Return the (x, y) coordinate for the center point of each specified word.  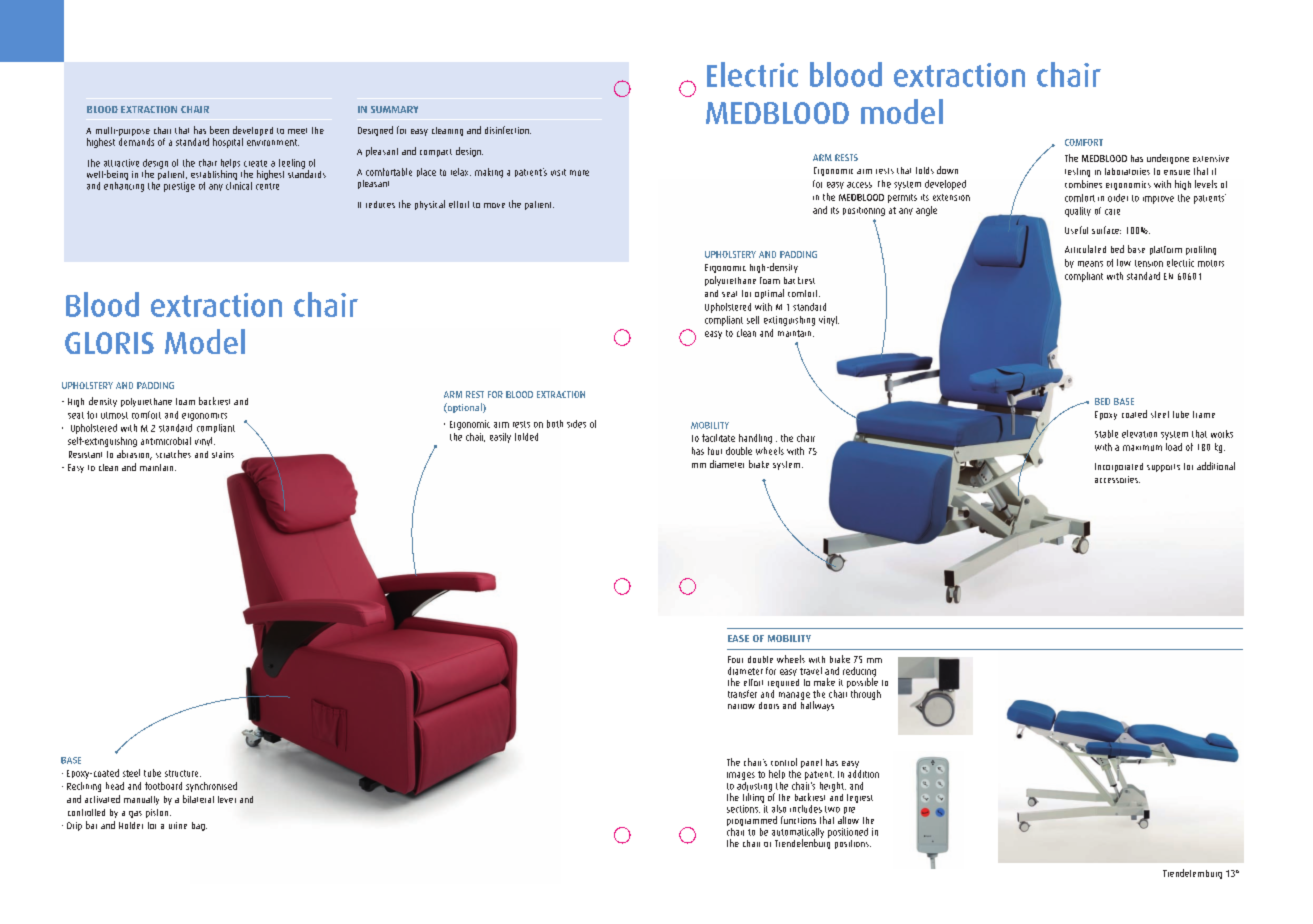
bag (199, 826)
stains (223, 454)
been (219, 130)
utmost (114, 415)
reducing (859, 673)
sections (743, 809)
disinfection (508, 130)
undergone (1168, 159)
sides (576, 424)
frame (1204, 414)
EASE (738, 638)
